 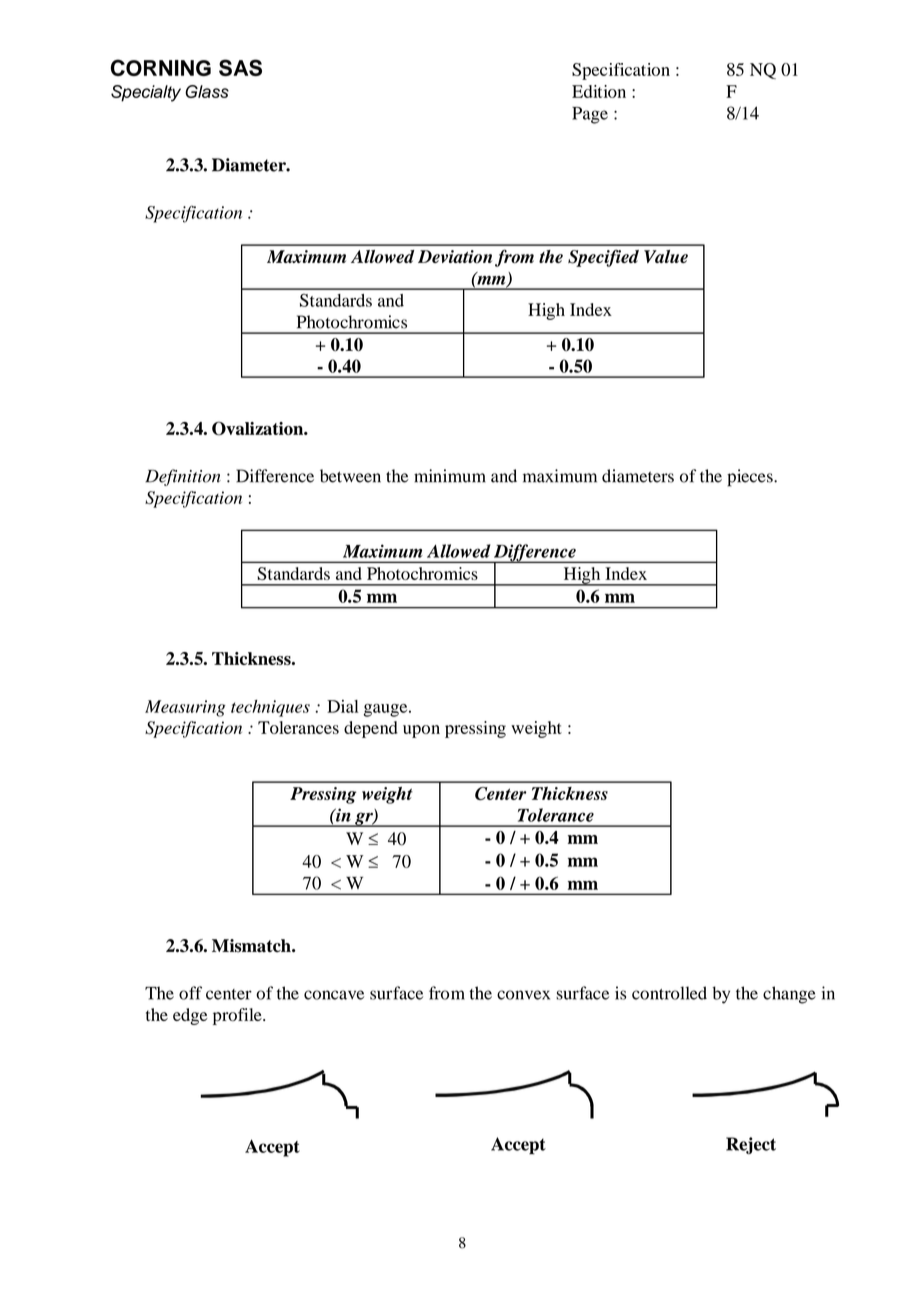 What do you see at coordinates (523, 995) in the document?
I see `convex` at bounding box center [523, 995].
